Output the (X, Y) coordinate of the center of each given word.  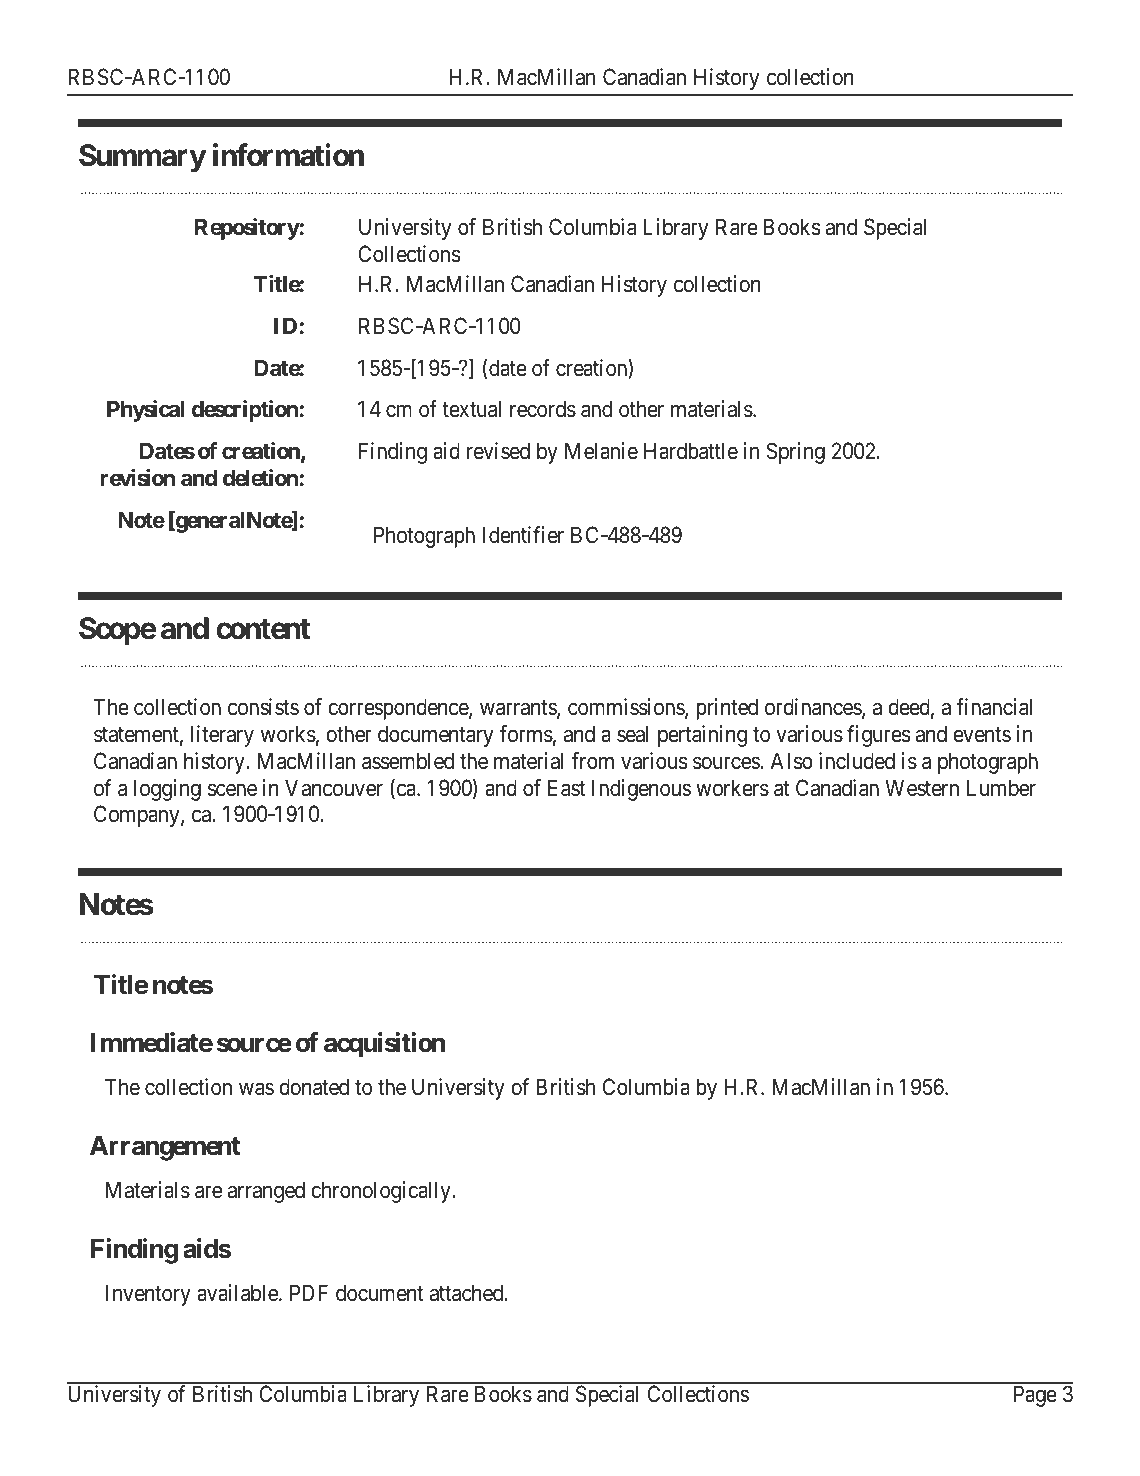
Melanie (601, 451)
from (593, 761)
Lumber (1001, 788)
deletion (260, 478)
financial (994, 707)
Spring (795, 453)
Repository (247, 229)
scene (232, 790)
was (256, 1089)
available (238, 1293)
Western (922, 788)
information (288, 155)
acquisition (384, 1045)
